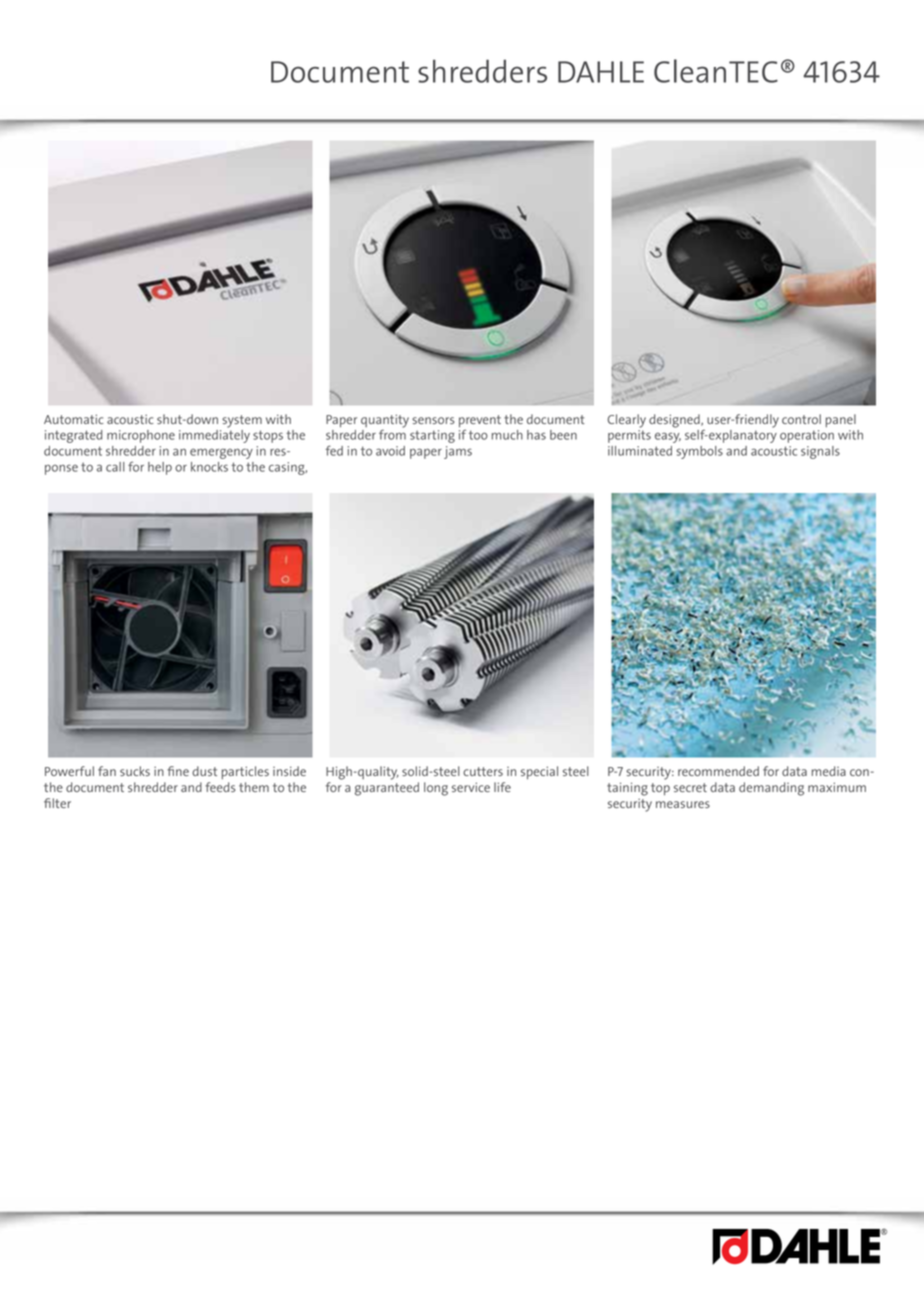 Image resolution: width=924 pixels, height=1308 pixels. What do you see at coordinates (141, 436) in the screenshot?
I see `microphone` at bounding box center [141, 436].
